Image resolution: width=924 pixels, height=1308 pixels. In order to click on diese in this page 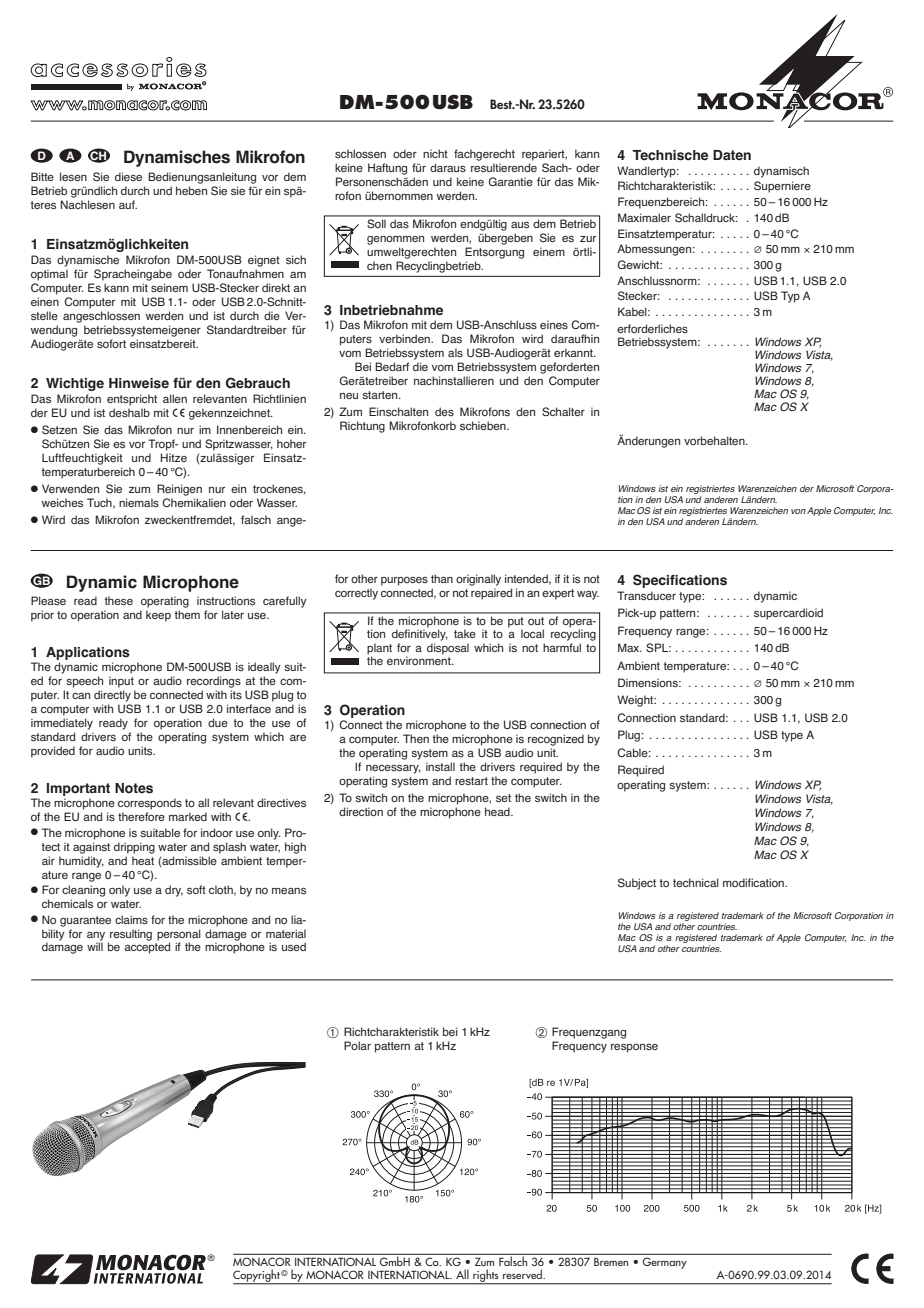, I will do `click(128, 176)`.
